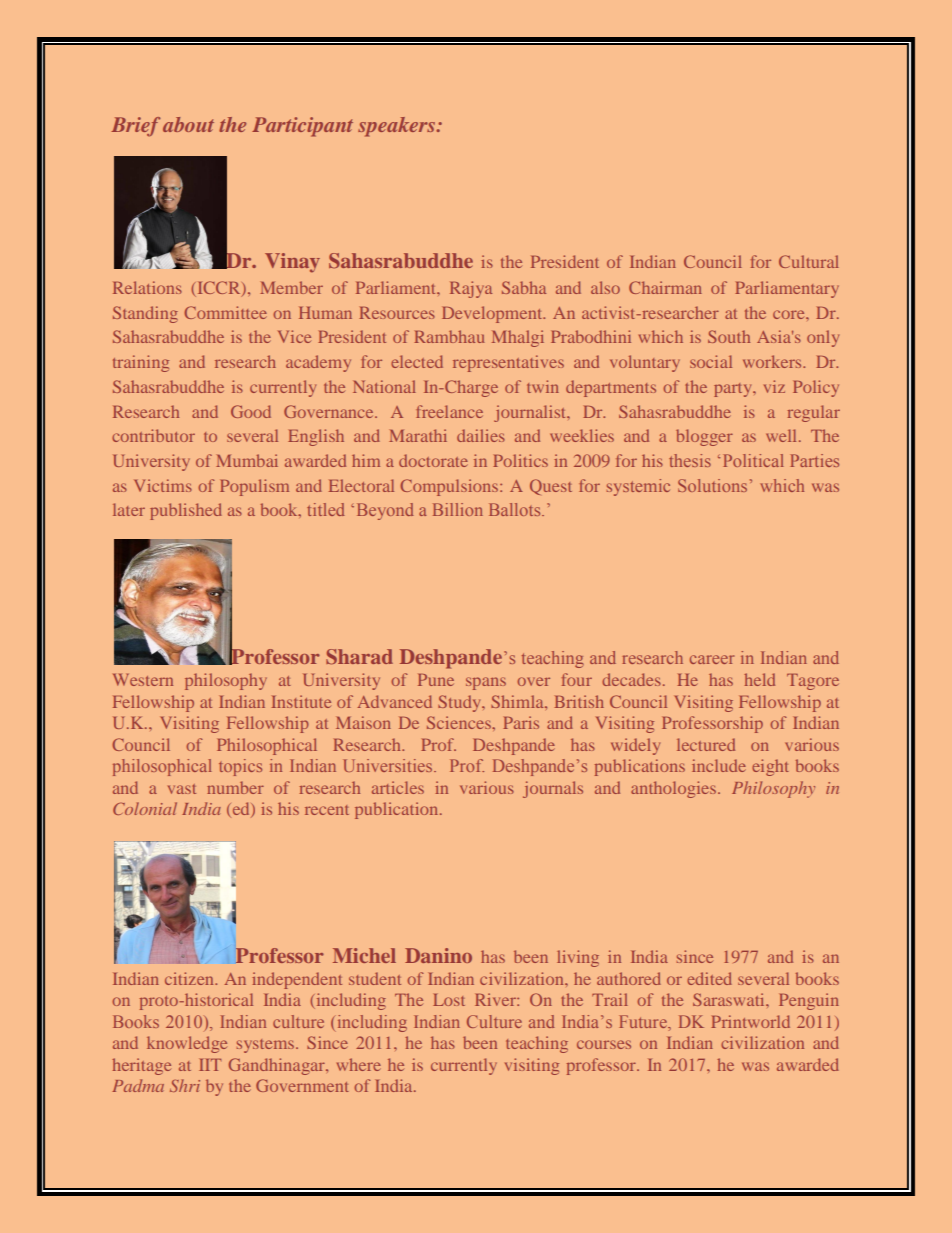 This screenshot has width=952, height=1233. What do you see at coordinates (143, 680) in the screenshot?
I see `Western` at bounding box center [143, 680].
